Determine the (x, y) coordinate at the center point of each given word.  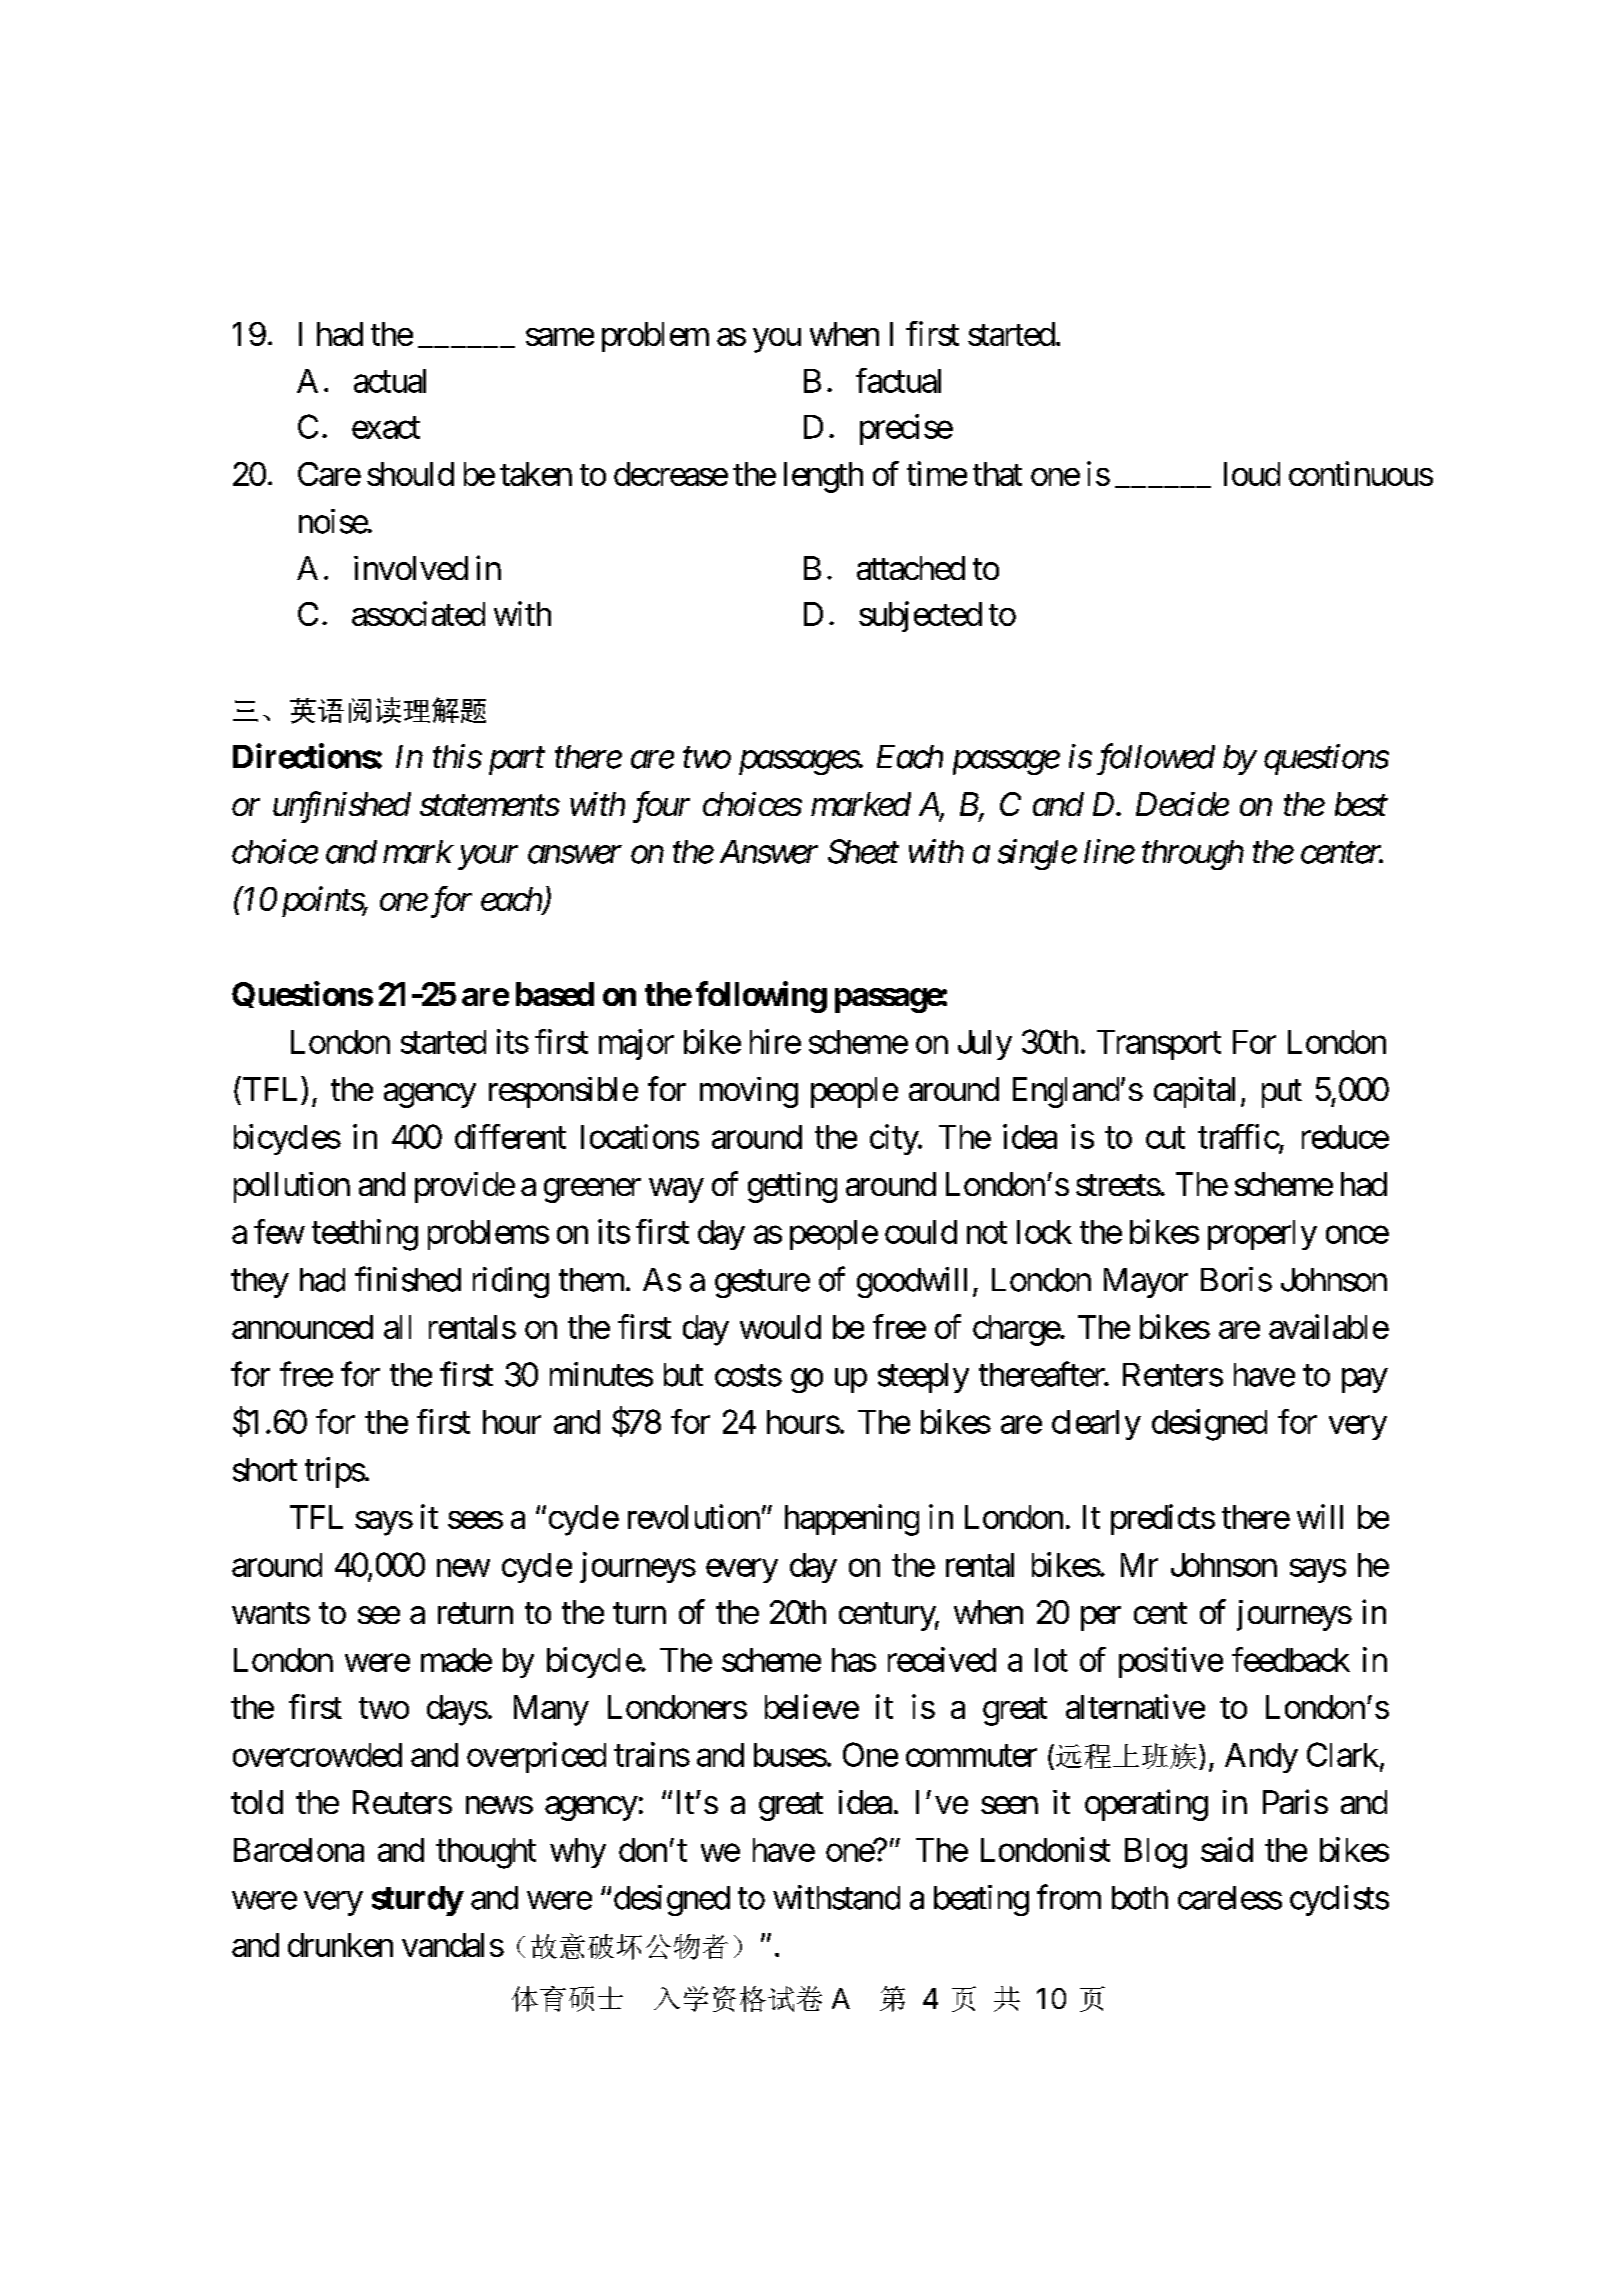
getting (792, 1187)
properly (1262, 1235)
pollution (292, 1187)
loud (1252, 474)
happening (852, 1520)
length (823, 477)
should (410, 474)
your (488, 858)
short (265, 1470)
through (1193, 855)
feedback (1291, 1659)
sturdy (417, 1901)
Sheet (863, 851)
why (578, 1853)
